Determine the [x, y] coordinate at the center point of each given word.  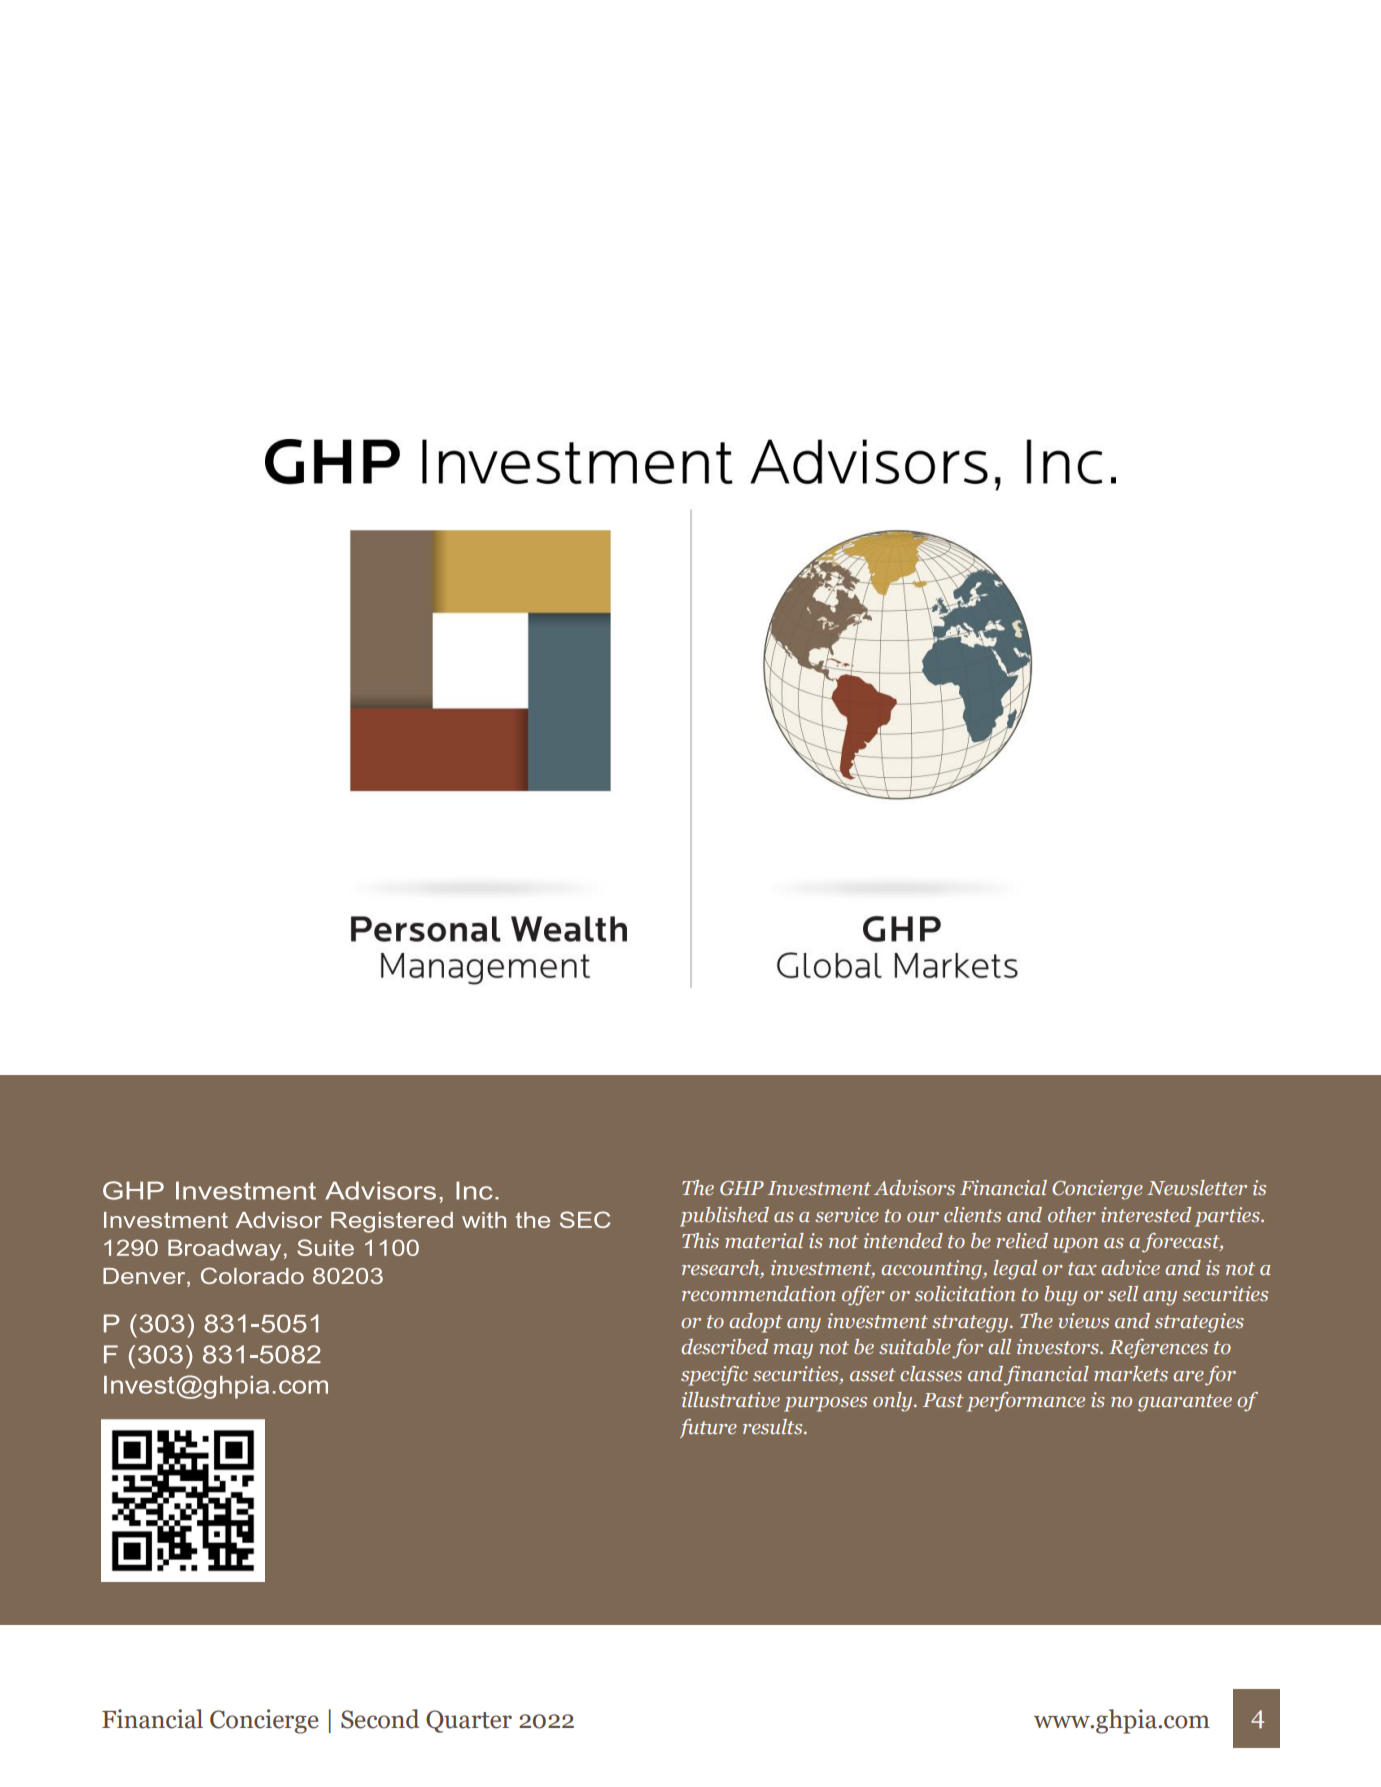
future [708, 1428]
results [774, 1427]
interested [1146, 1215]
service [847, 1214]
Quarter [469, 1721]
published [724, 1217]
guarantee [1185, 1403]
